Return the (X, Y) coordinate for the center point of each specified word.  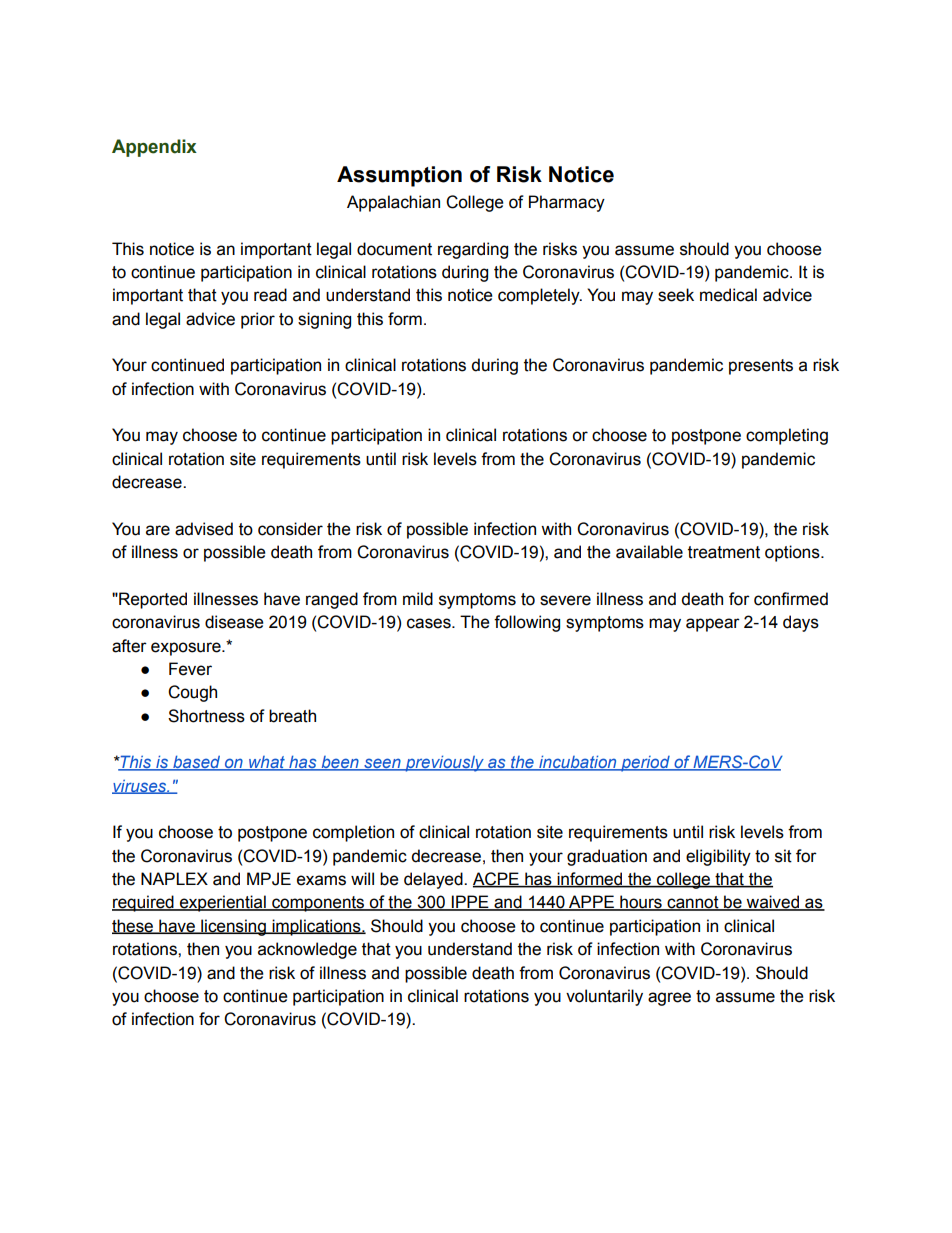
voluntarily (604, 997)
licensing (233, 927)
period (645, 764)
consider (290, 529)
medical (728, 295)
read (270, 295)
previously (444, 763)
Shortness (206, 716)
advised (204, 529)
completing (787, 436)
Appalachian (393, 203)
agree (669, 999)
